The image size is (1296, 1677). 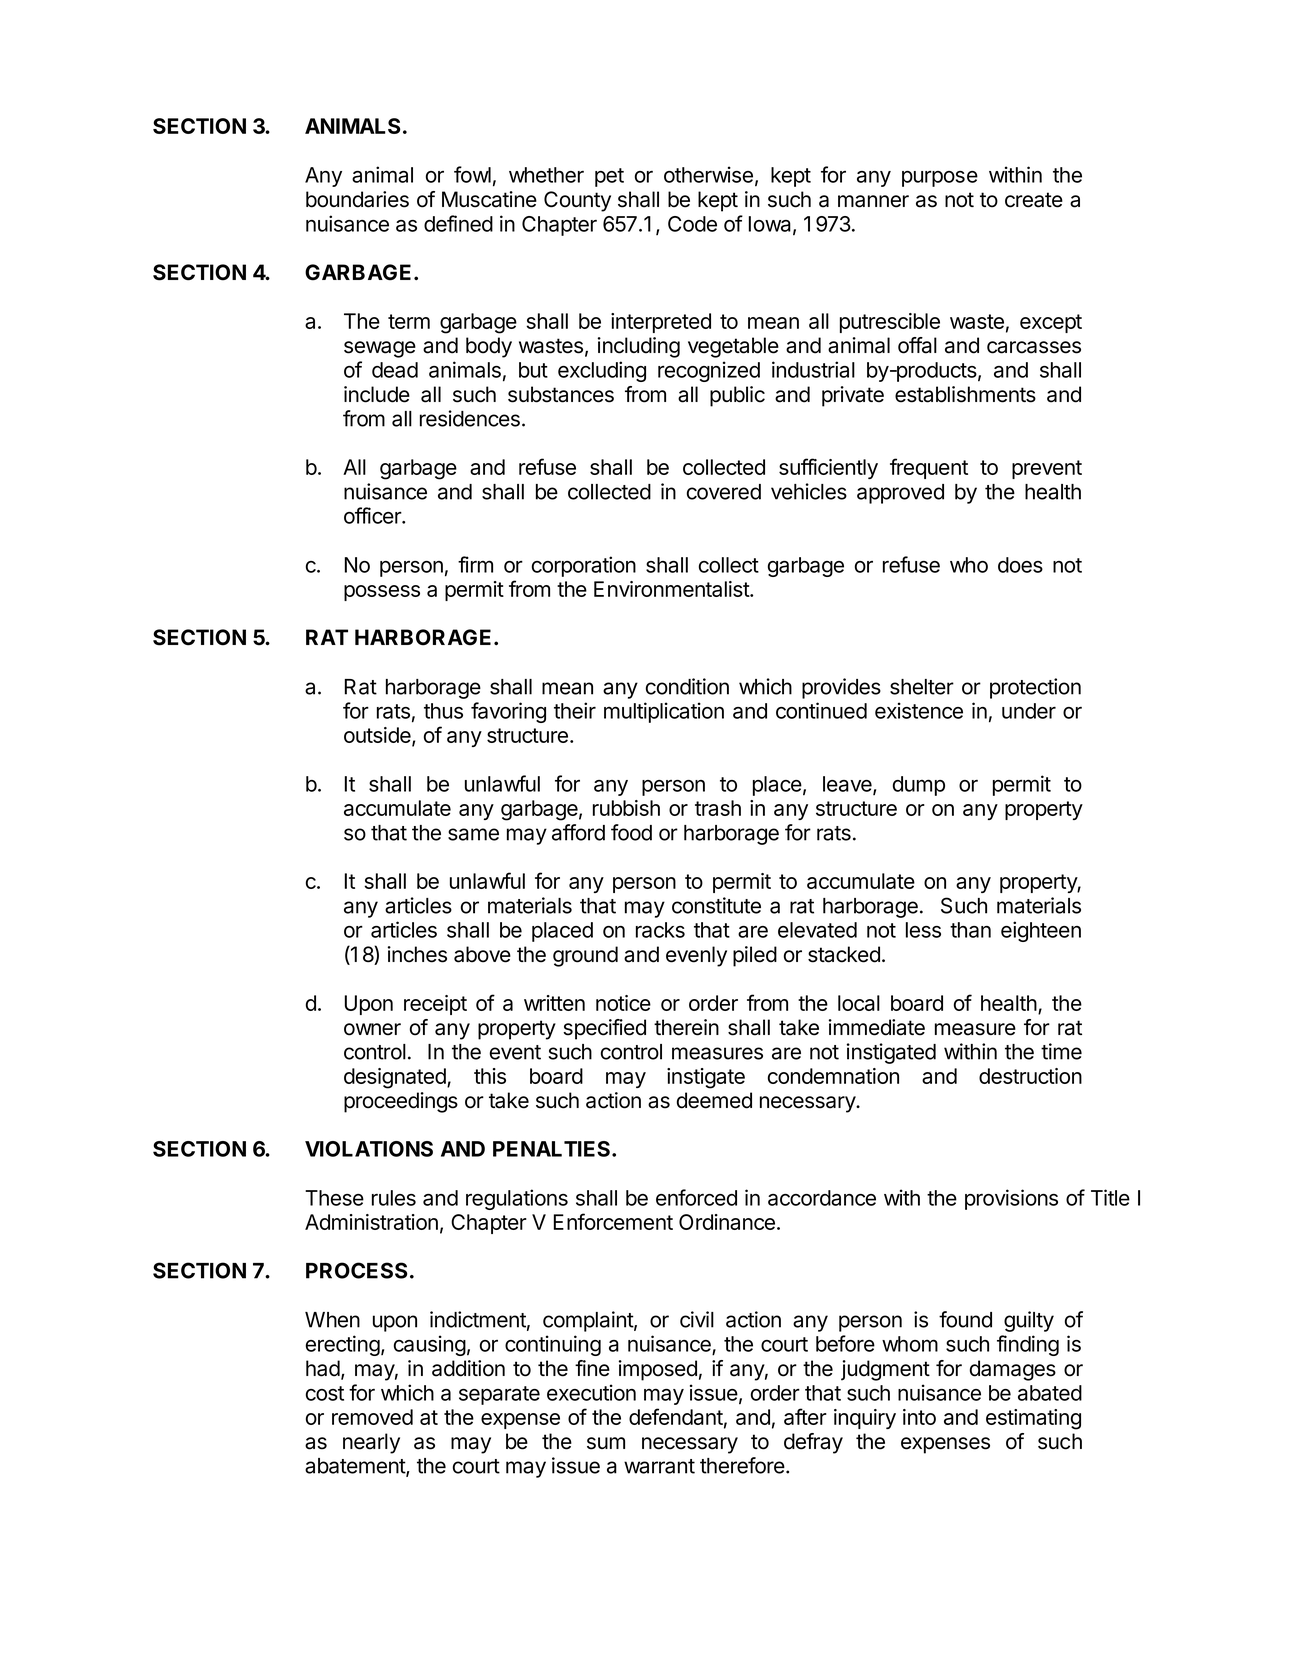 I want to click on covered, so click(x=724, y=492).
